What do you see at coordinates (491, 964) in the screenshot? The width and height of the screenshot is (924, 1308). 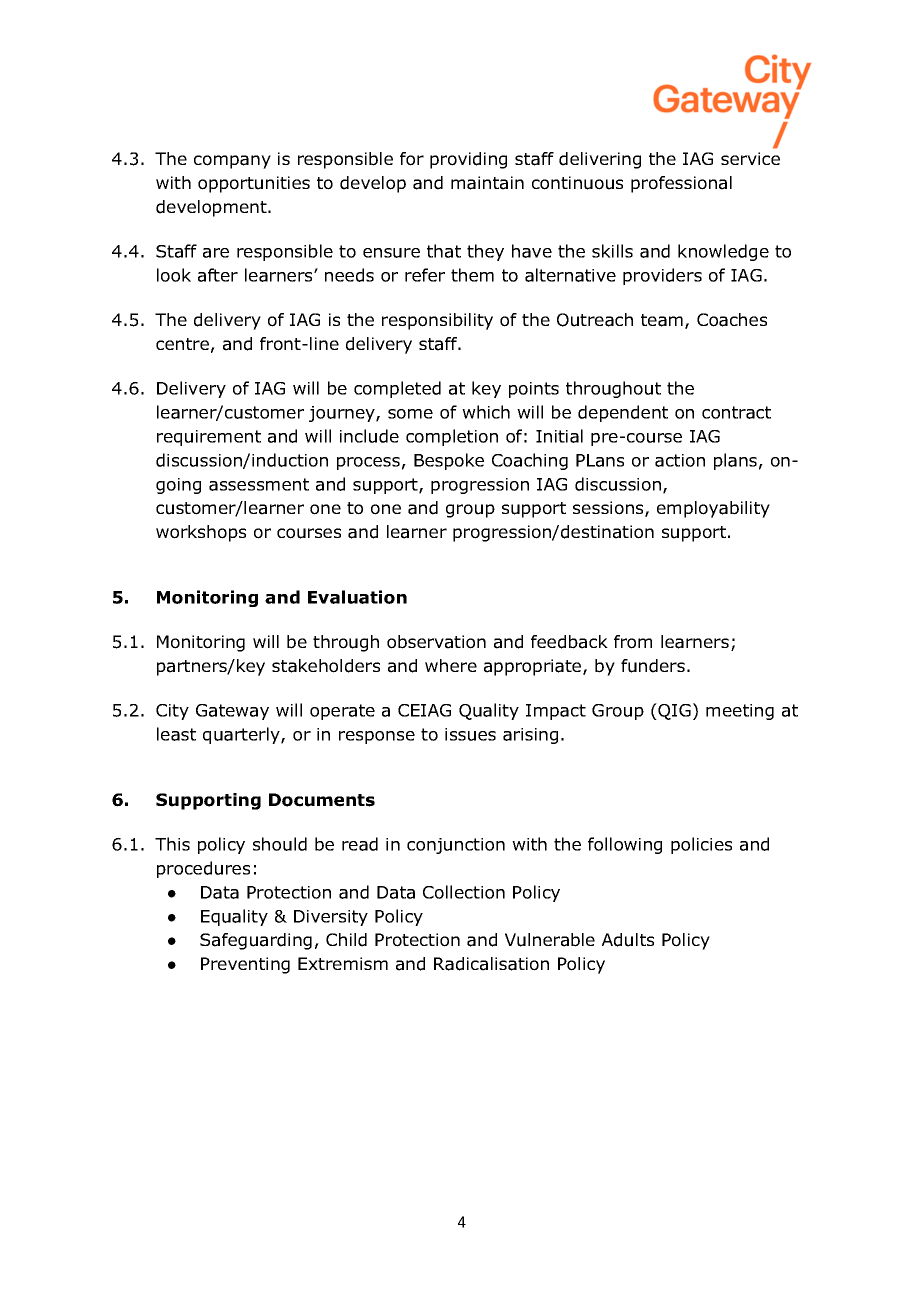 I see `Radicalisation` at bounding box center [491, 964].
